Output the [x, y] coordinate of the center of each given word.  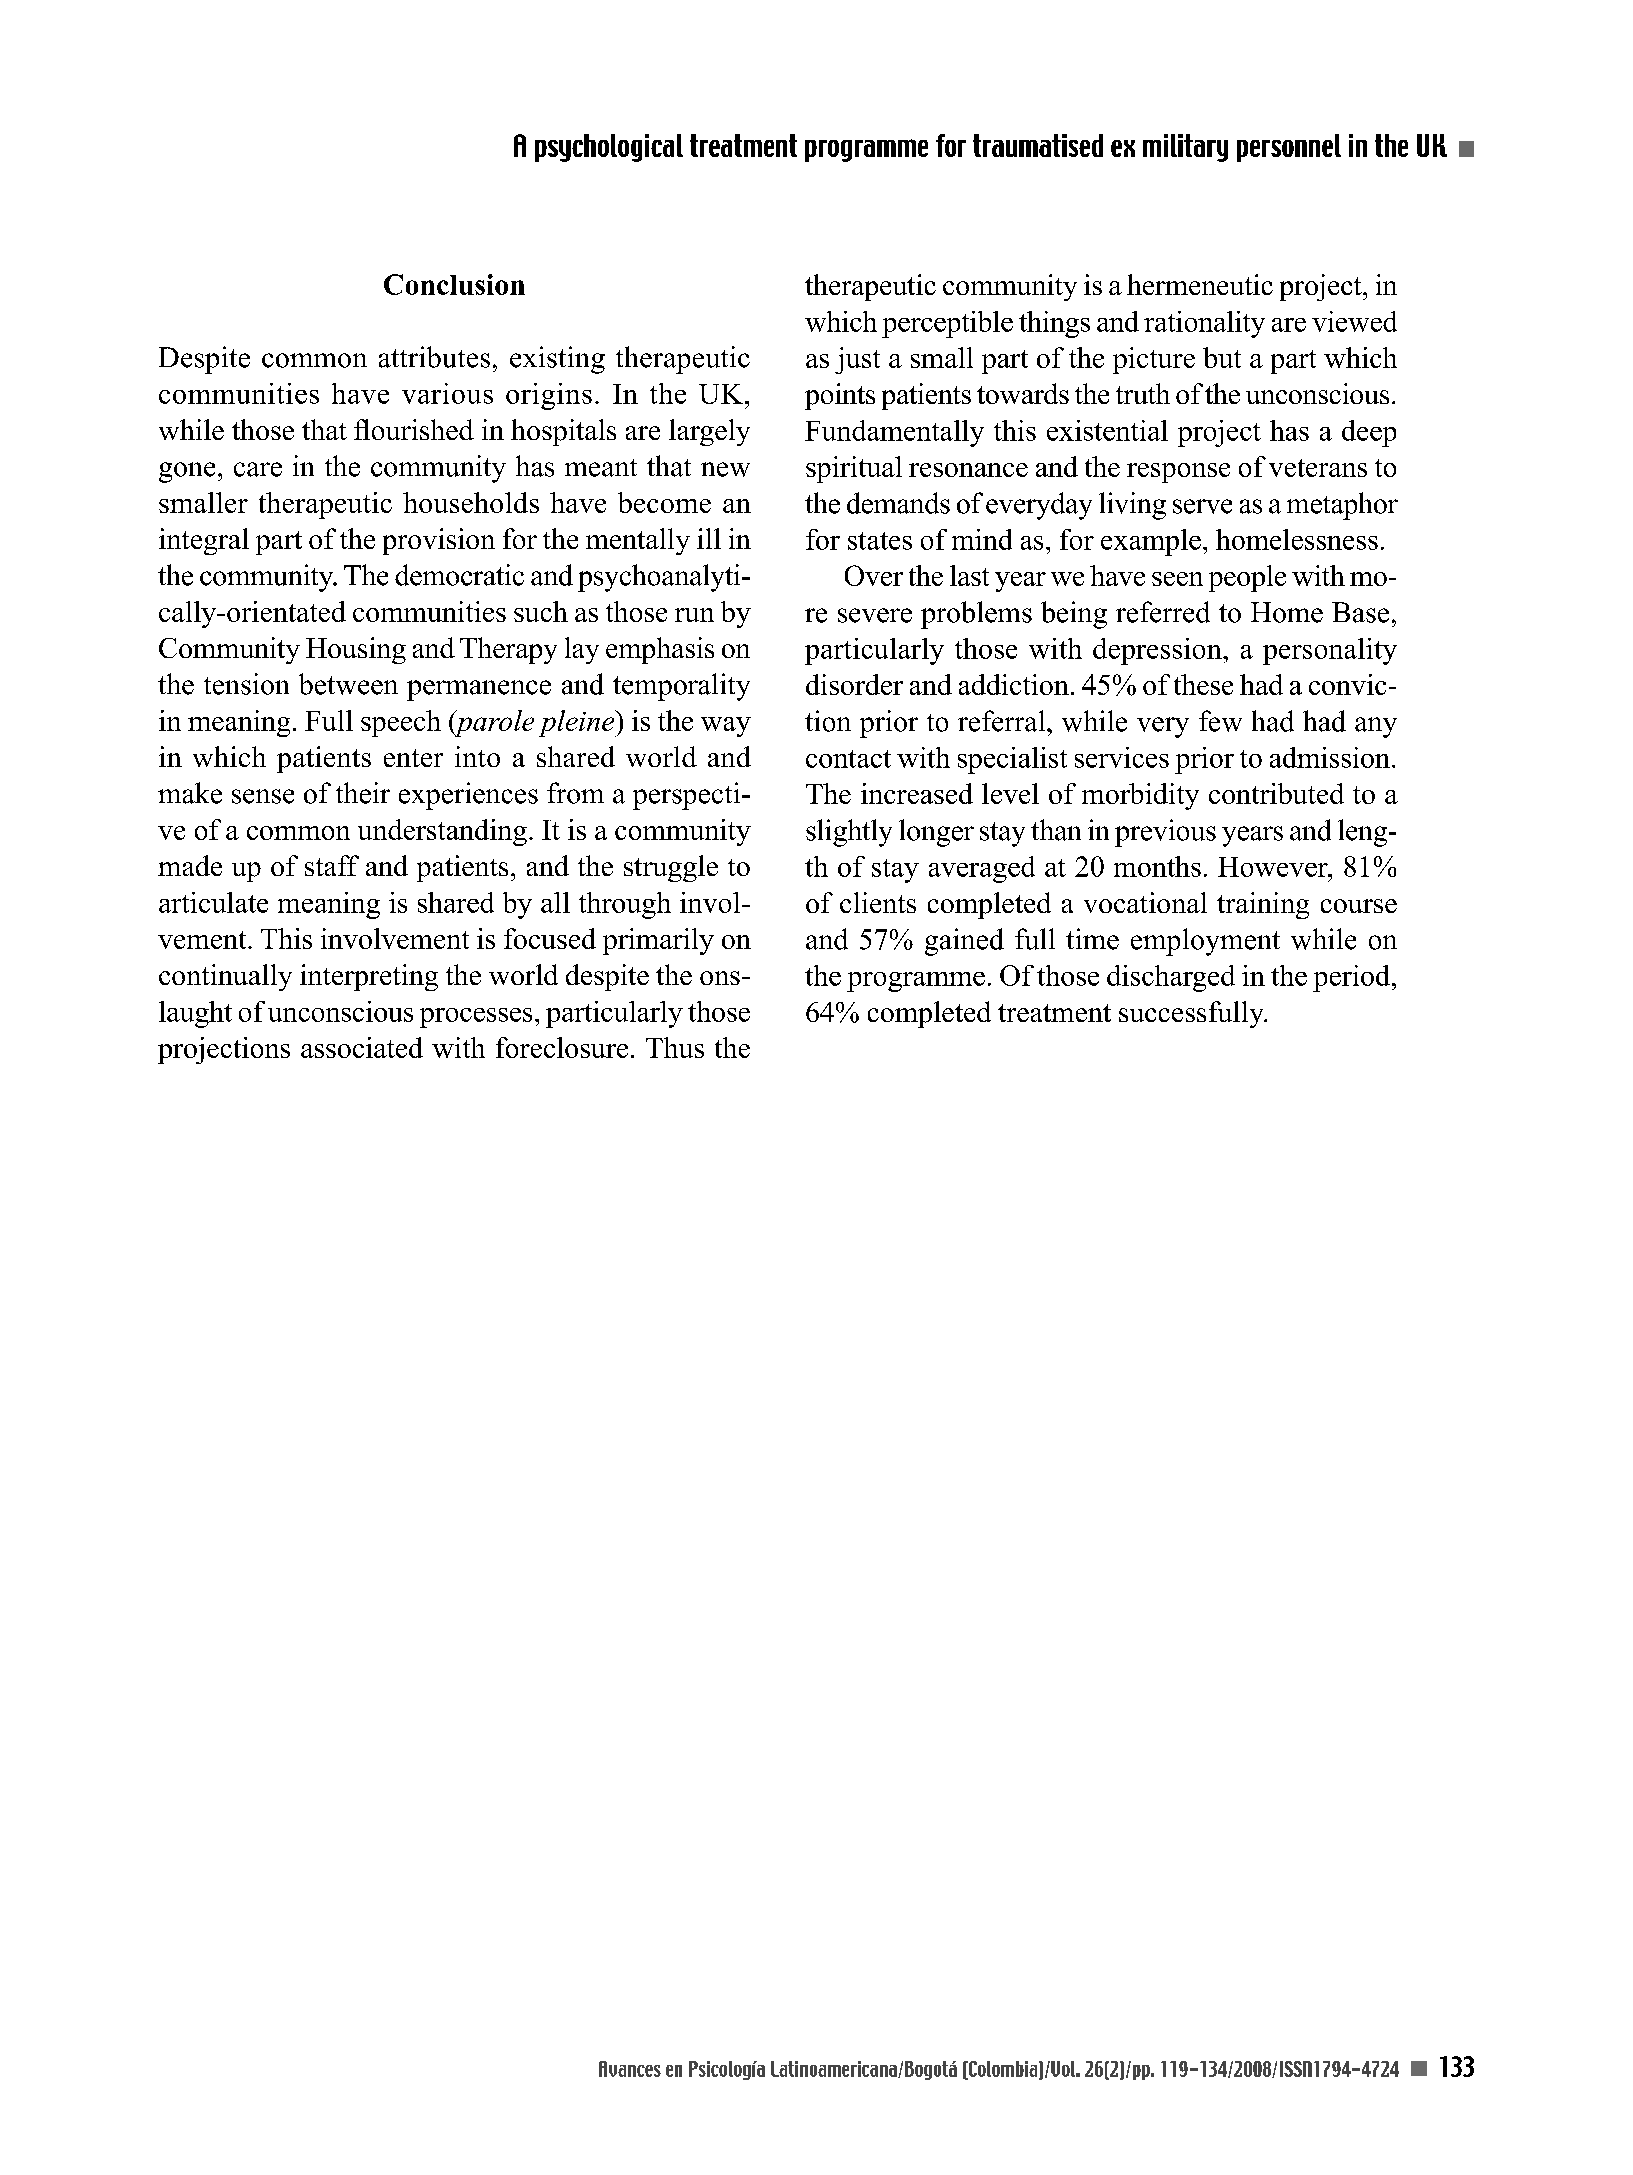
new [725, 469]
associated [362, 1047]
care [258, 469]
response [1178, 473]
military [1185, 148]
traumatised [1038, 145]
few [1220, 721]
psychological [609, 148]
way [726, 727]
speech [401, 723]
